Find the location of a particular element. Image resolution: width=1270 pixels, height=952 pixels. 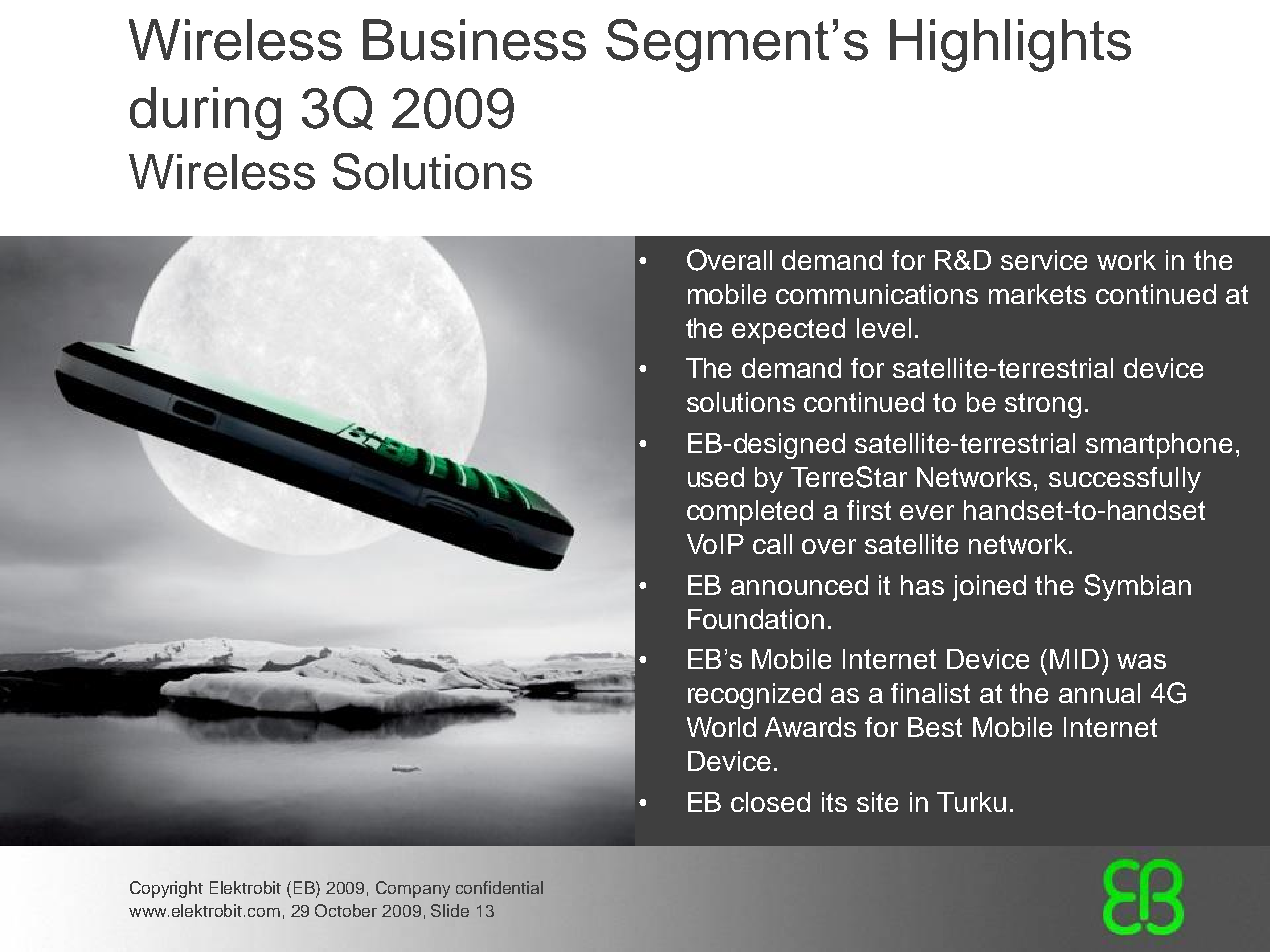

Foundation is located at coordinates (756, 619).
